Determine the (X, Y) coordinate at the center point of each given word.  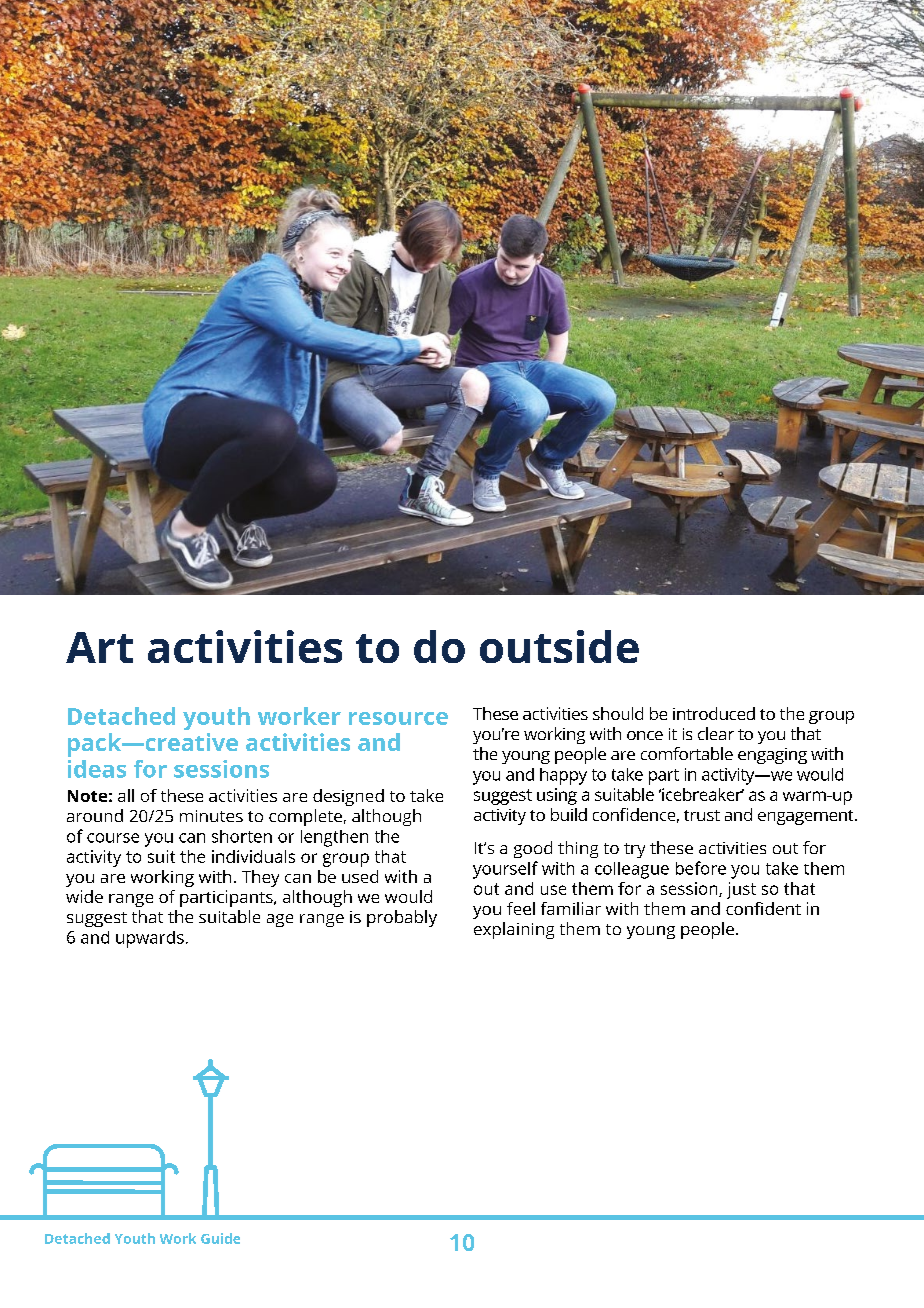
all (126, 795)
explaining (514, 930)
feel (521, 908)
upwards (150, 939)
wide (84, 896)
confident (763, 908)
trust (702, 815)
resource (398, 718)
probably (402, 918)
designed (348, 797)
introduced (714, 713)
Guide (220, 1238)
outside (559, 646)
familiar (571, 908)
